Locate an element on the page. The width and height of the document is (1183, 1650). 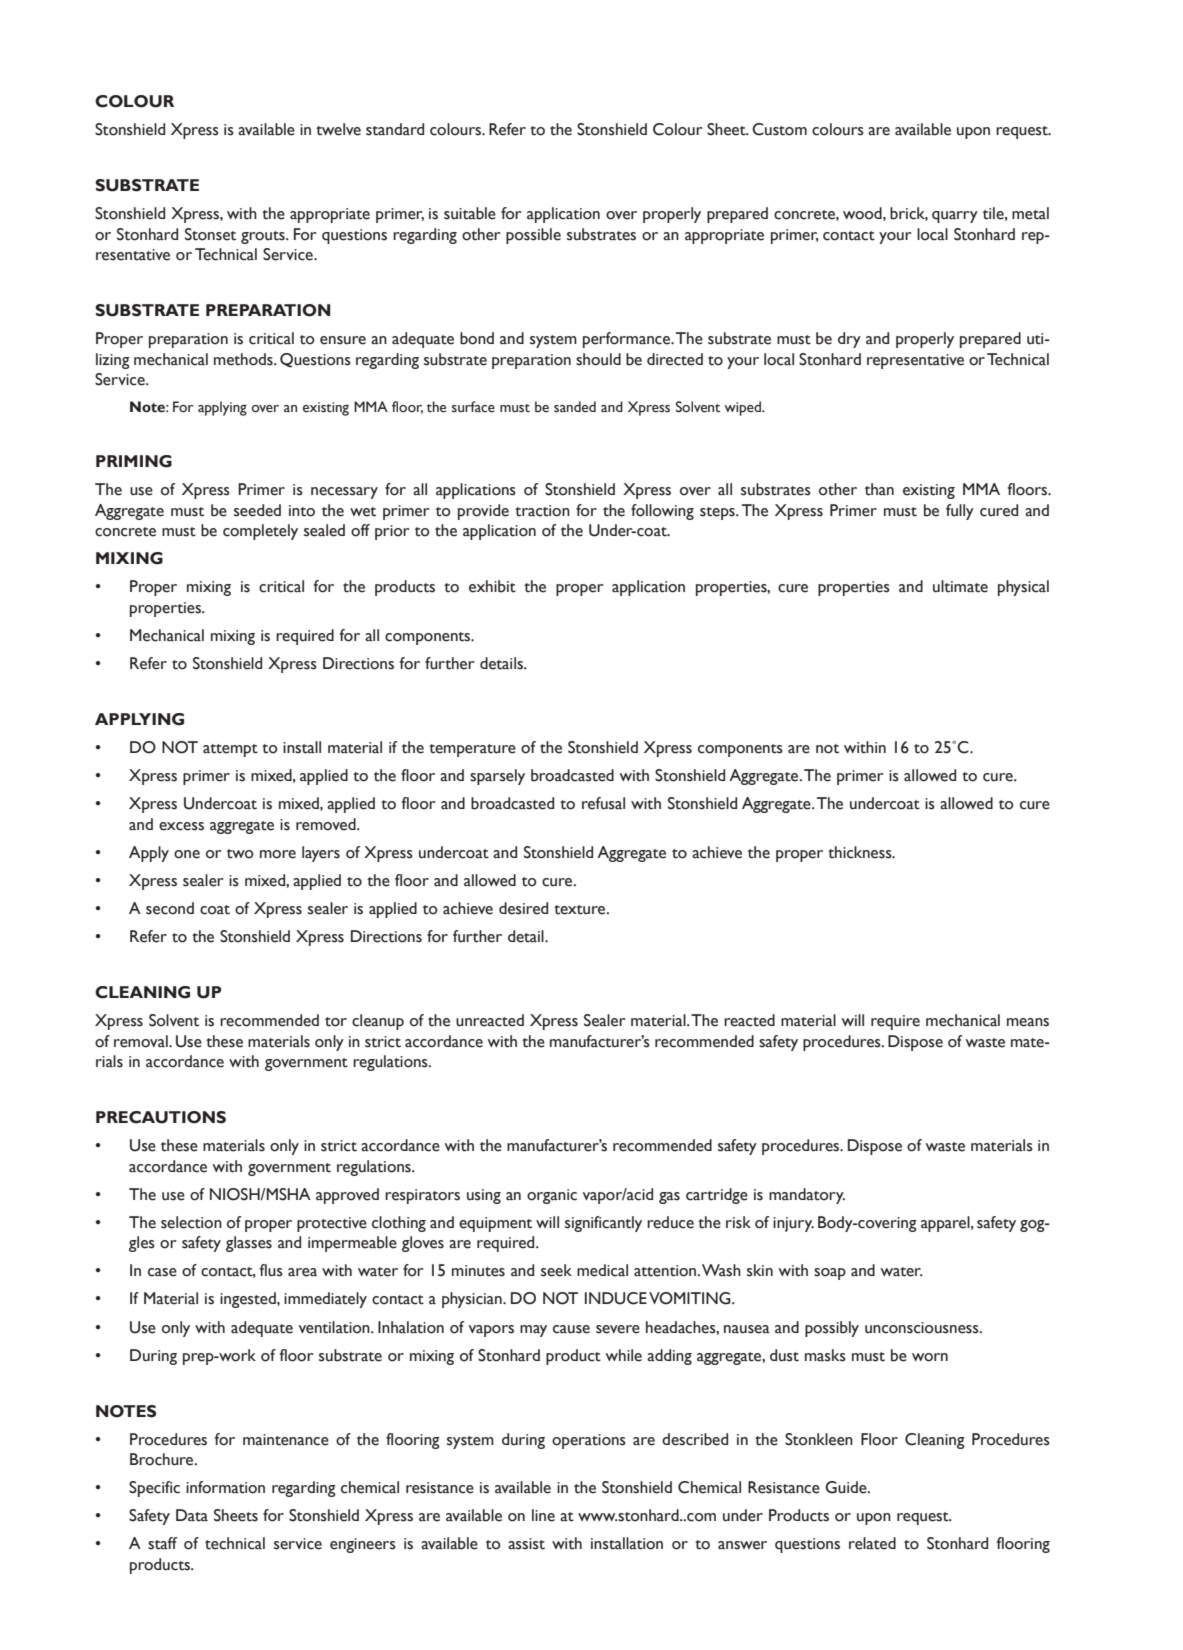
attempt is located at coordinates (230, 750).
